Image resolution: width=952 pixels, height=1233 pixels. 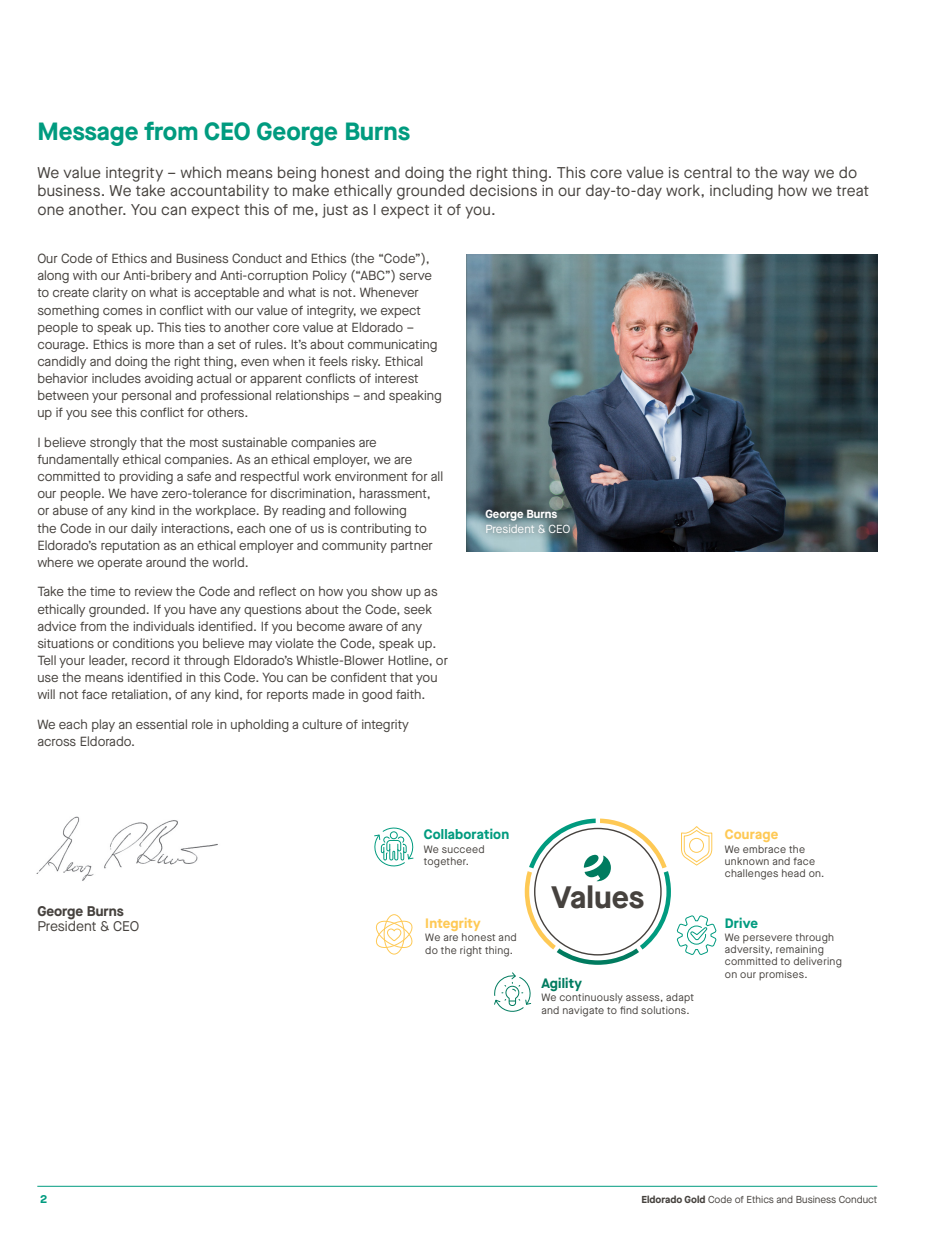 What do you see at coordinates (583, 1011) in the screenshot?
I see `navigate` at bounding box center [583, 1011].
